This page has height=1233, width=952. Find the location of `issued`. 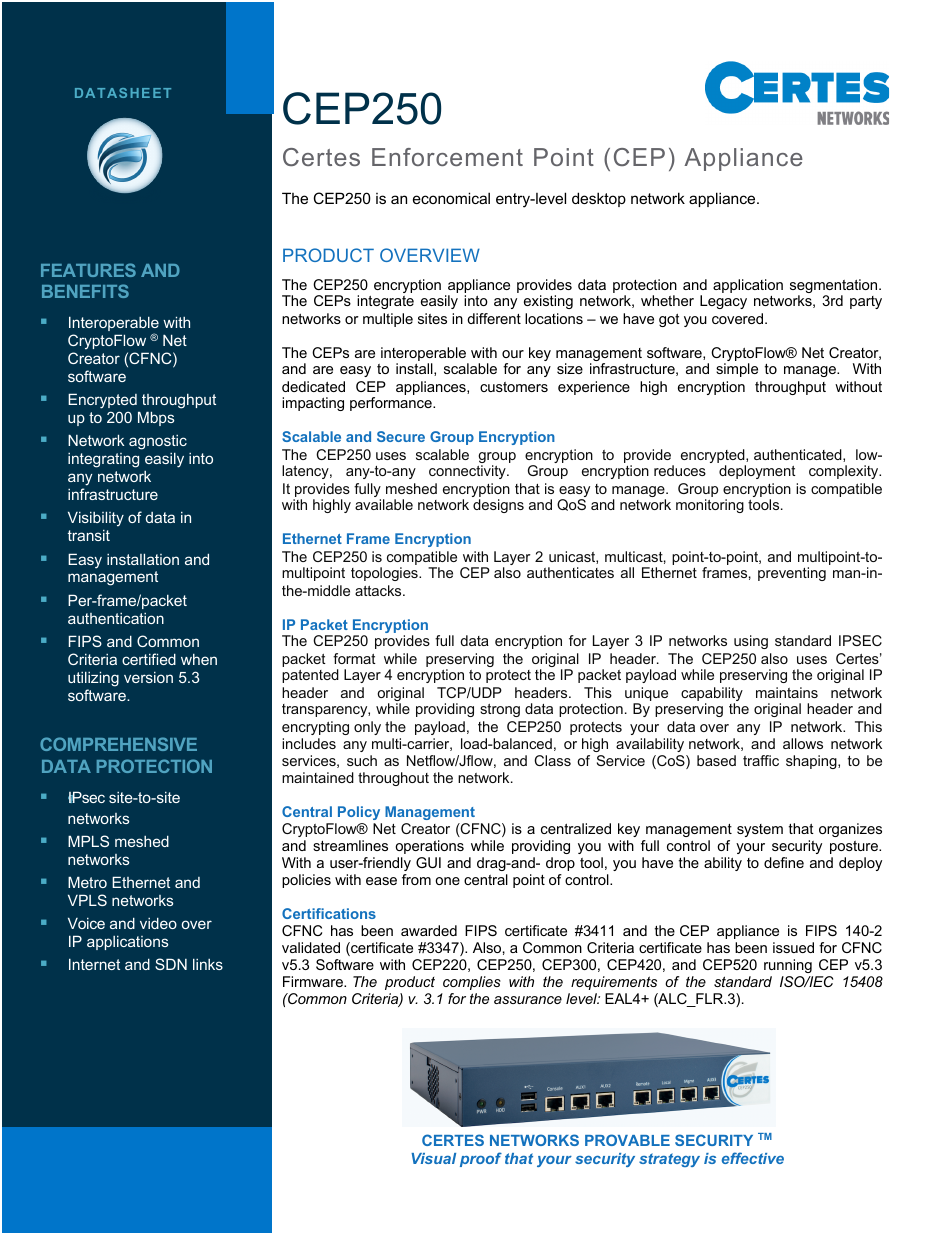

issued is located at coordinates (793, 947).
